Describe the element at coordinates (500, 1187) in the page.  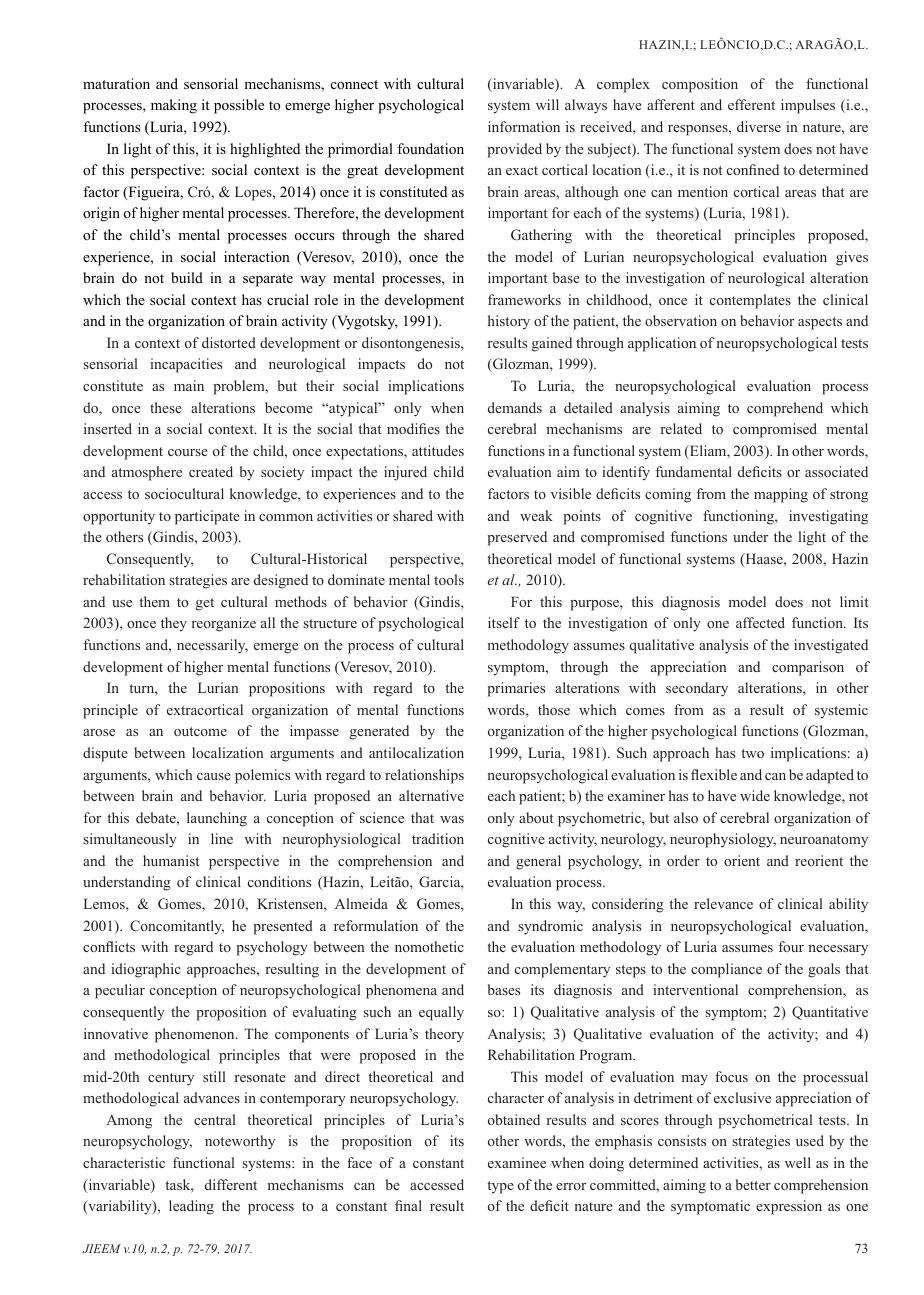
I see `type` at that location.
